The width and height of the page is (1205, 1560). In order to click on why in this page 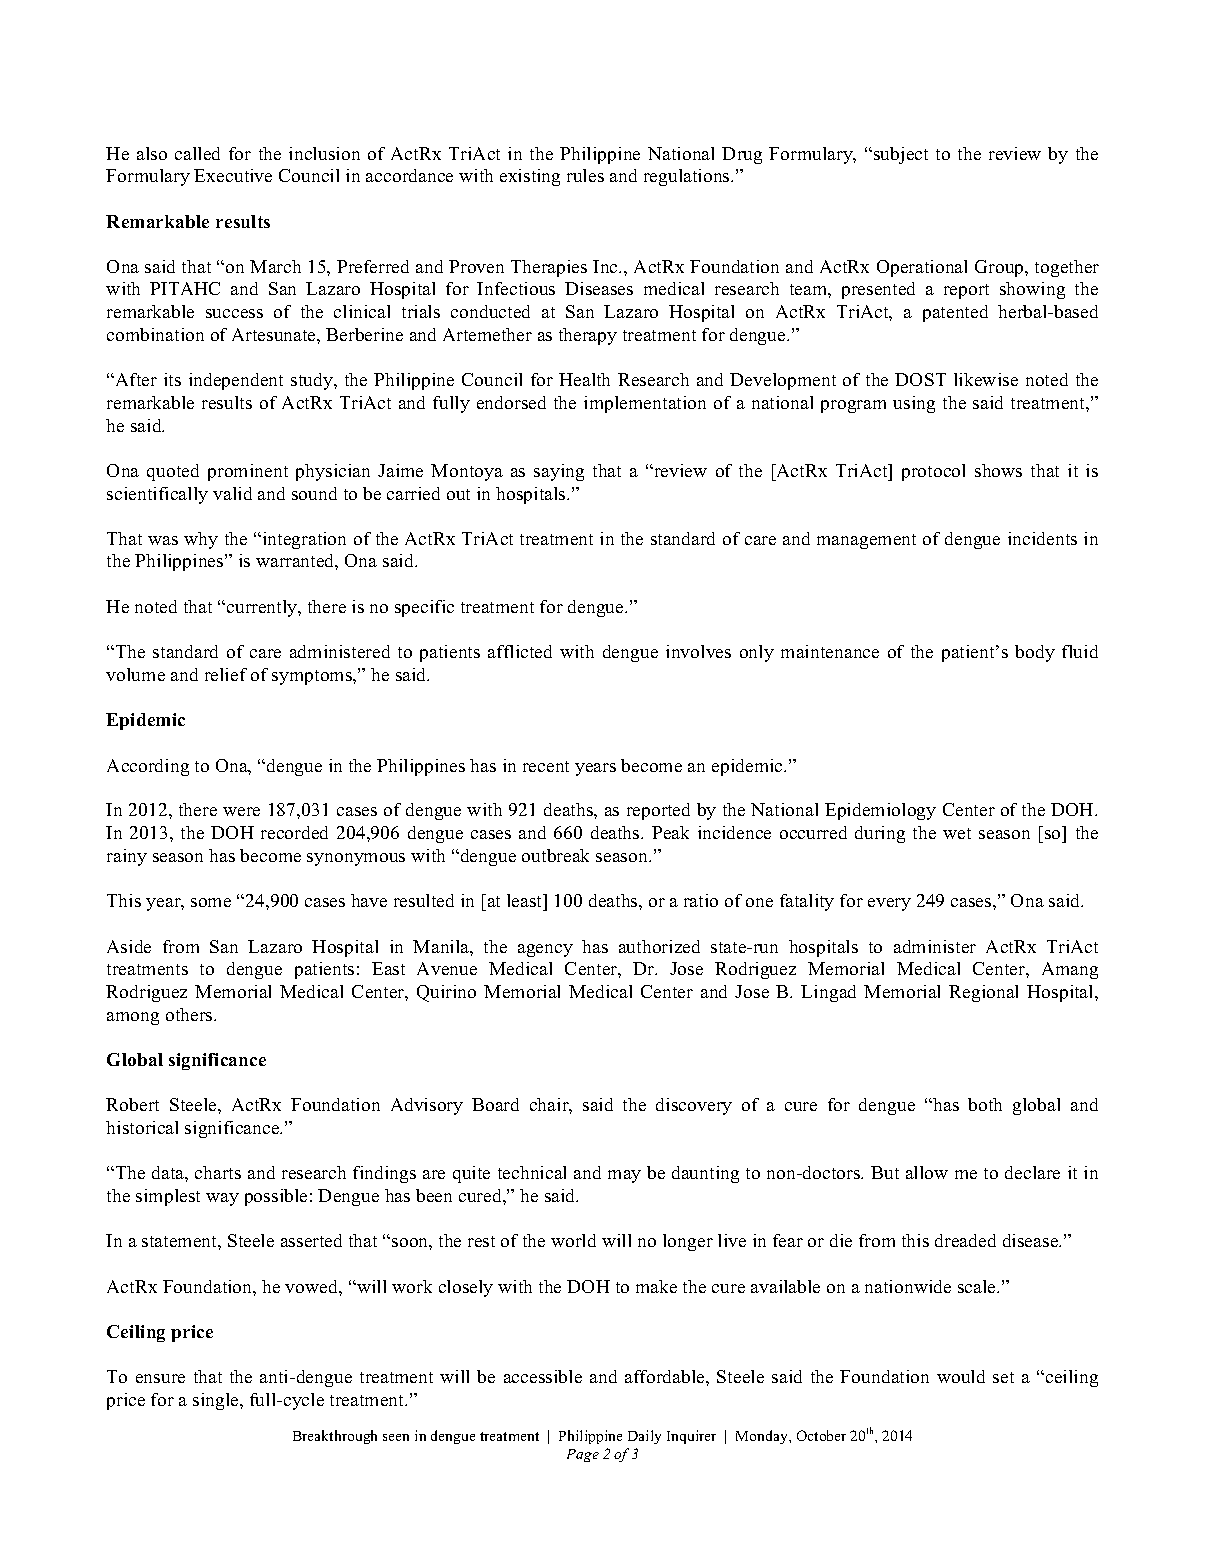, I will do `click(201, 540)`.
